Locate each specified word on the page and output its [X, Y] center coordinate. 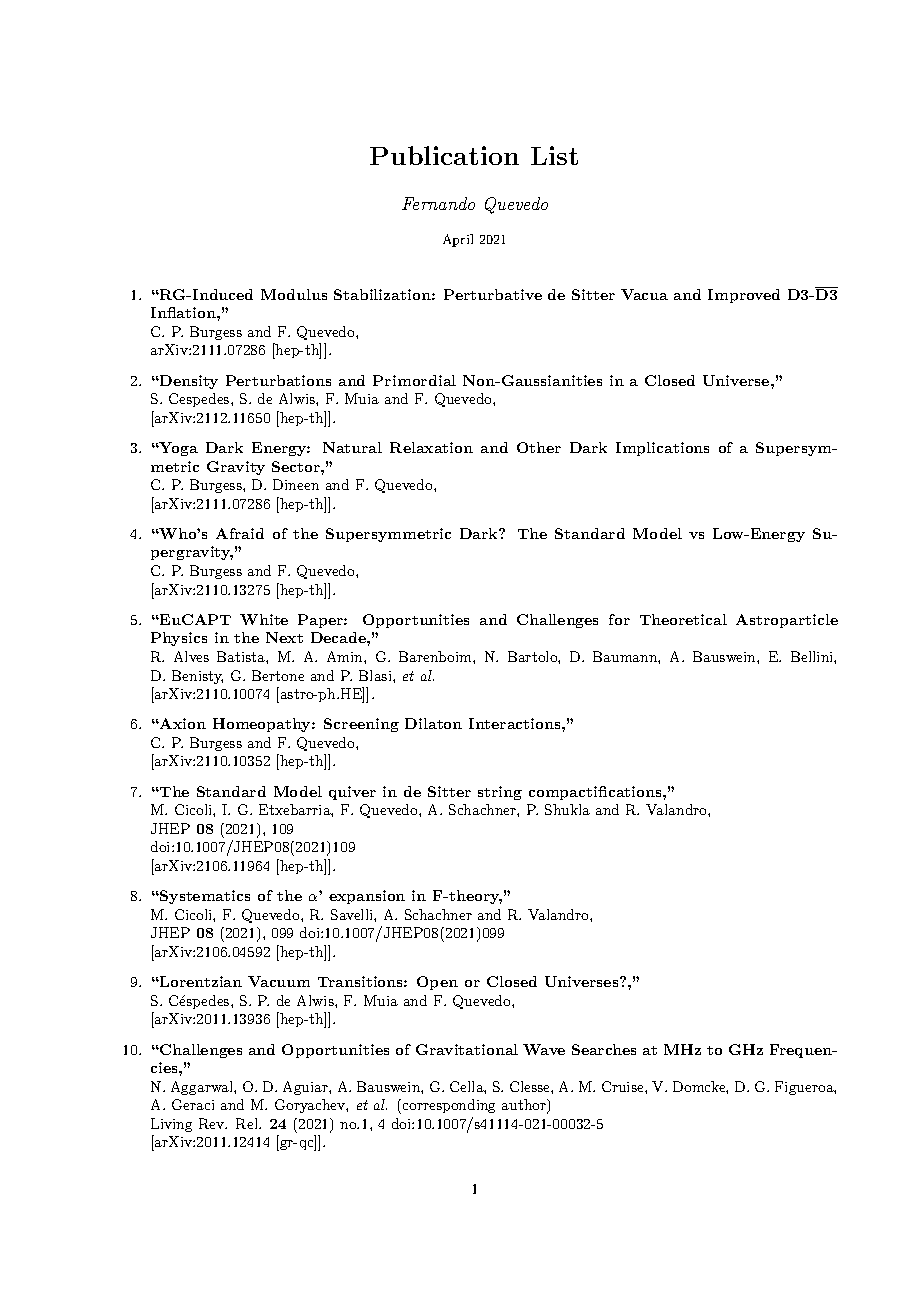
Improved [744, 296]
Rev [213, 1123]
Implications [662, 449]
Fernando [438, 203]
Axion [182, 723]
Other [539, 447]
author [525, 1106]
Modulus [294, 294]
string [500, 793]
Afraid [240, 533]
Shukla [567, 809]
